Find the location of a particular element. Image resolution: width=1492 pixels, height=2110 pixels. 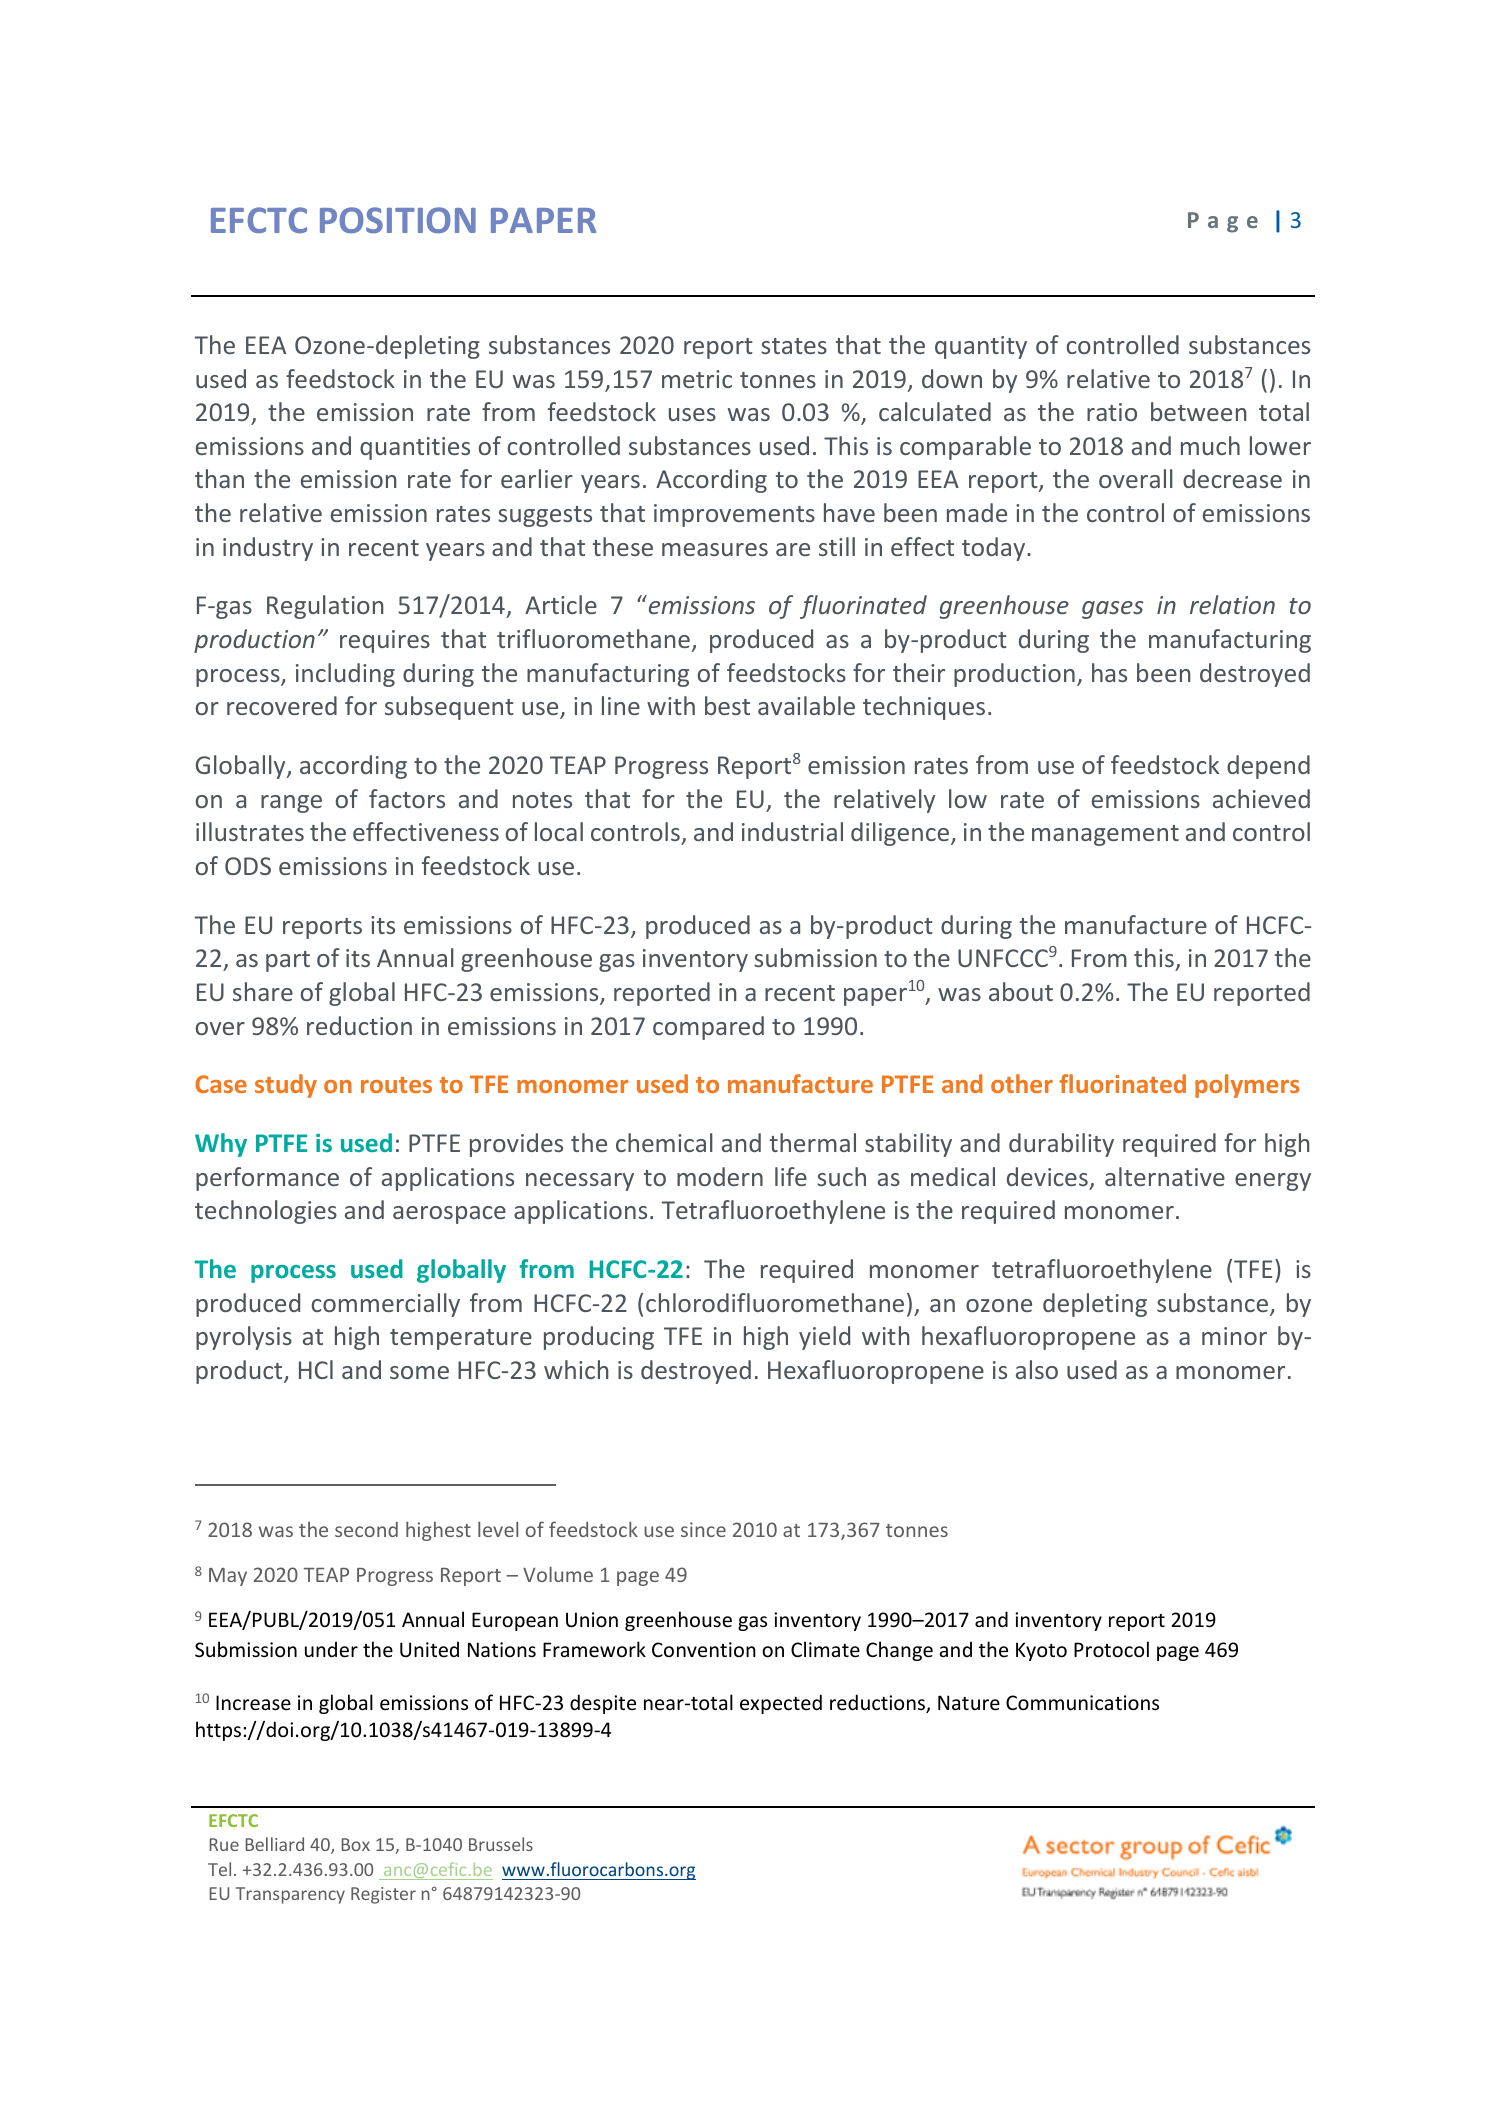

Box is located at coordinates (356, 1844).
